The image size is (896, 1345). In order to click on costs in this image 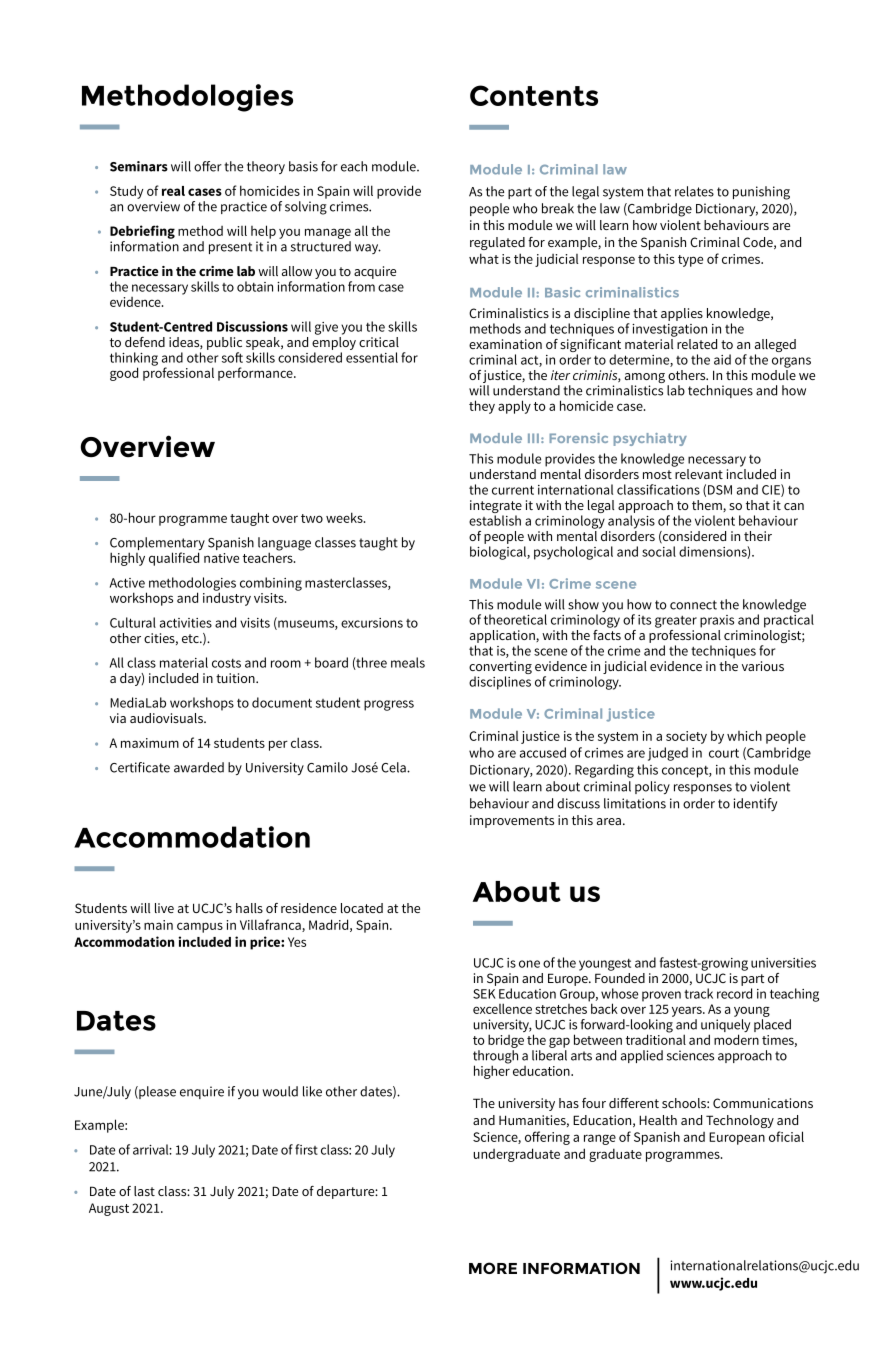, I will do `click(226, 663)`.
